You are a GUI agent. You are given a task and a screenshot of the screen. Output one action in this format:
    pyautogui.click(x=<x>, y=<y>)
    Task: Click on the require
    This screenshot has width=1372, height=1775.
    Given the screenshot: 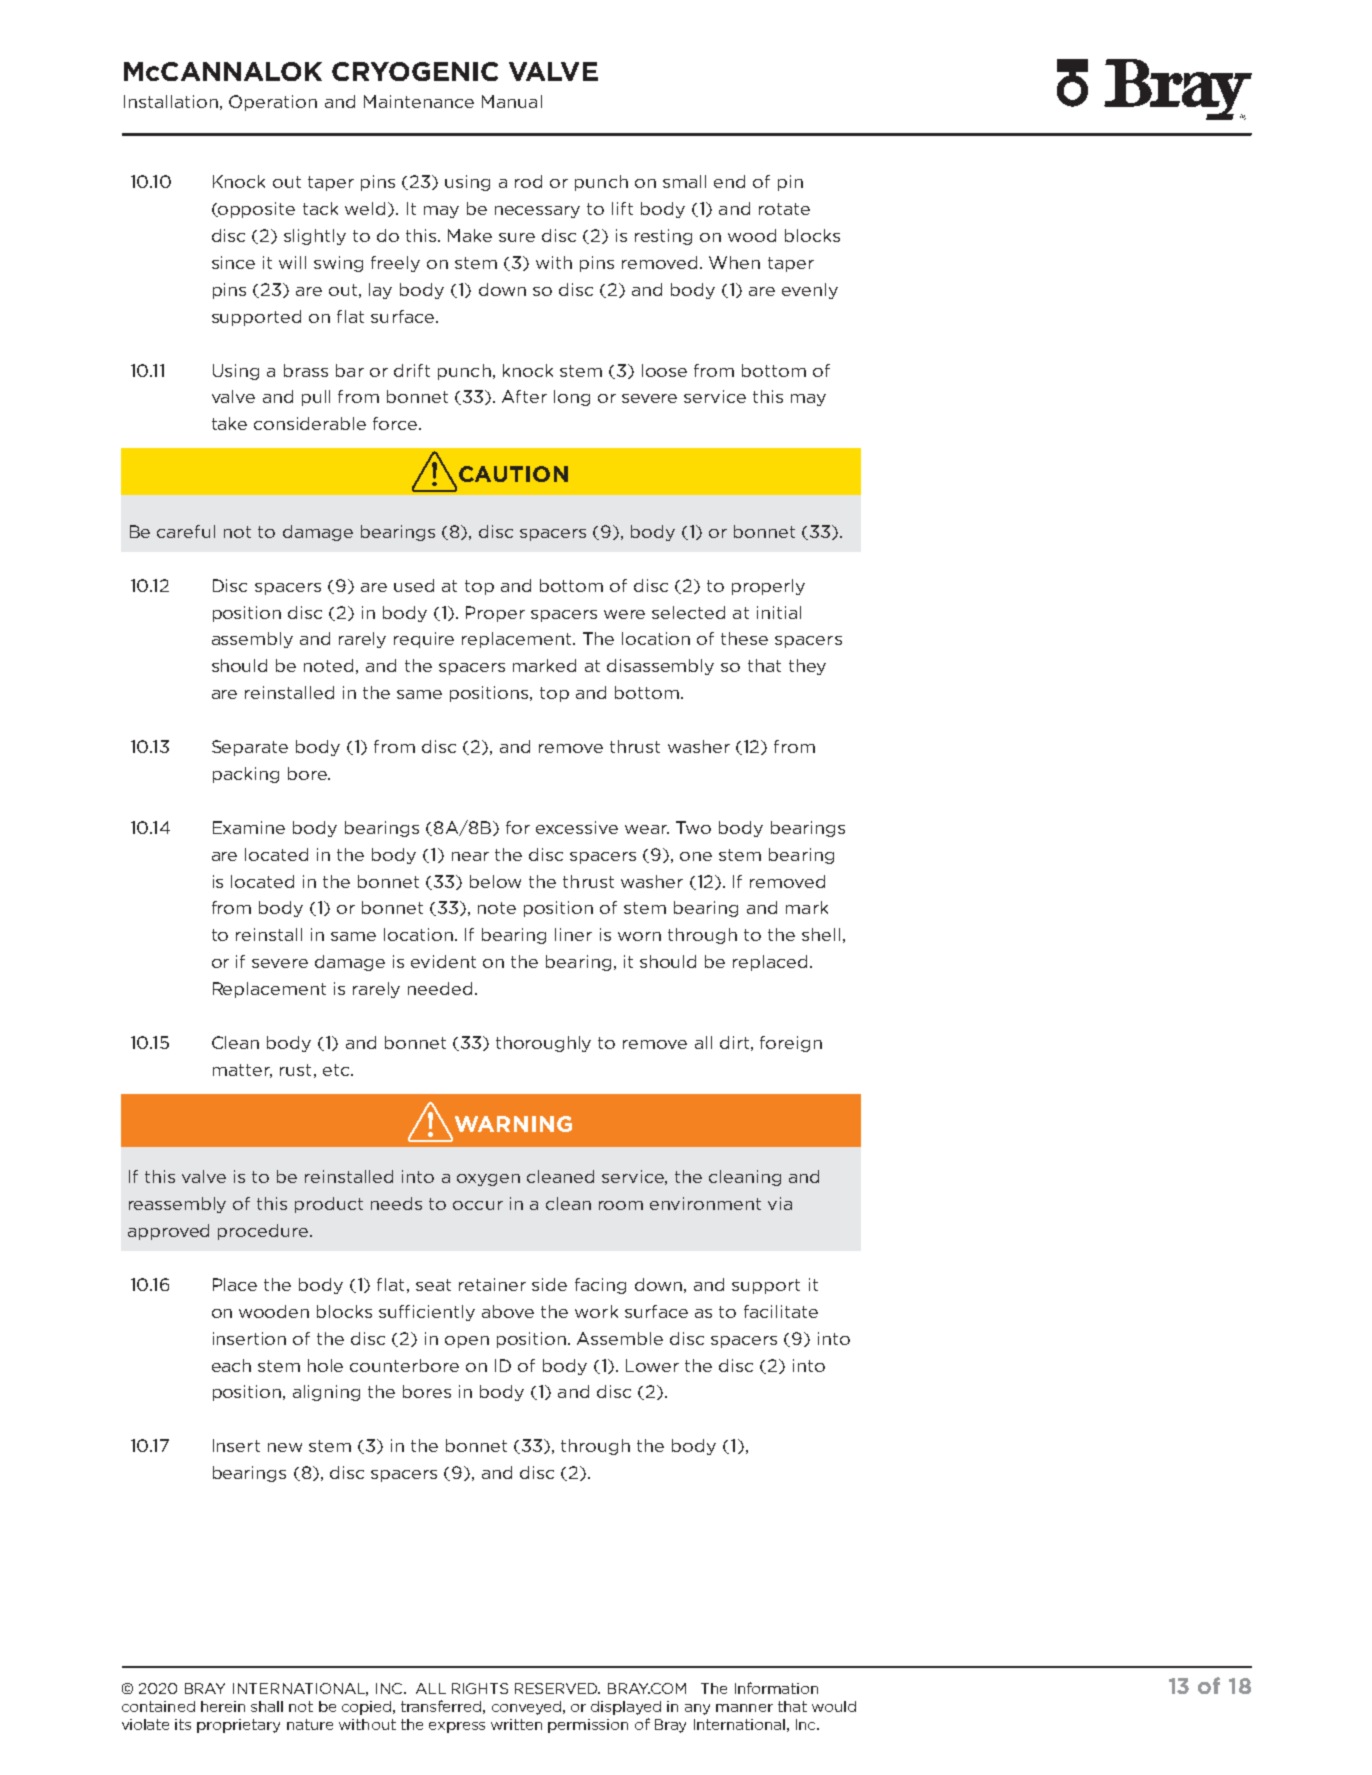 What is the action you would take?
    pyautogui.click(x=424, y=640)
